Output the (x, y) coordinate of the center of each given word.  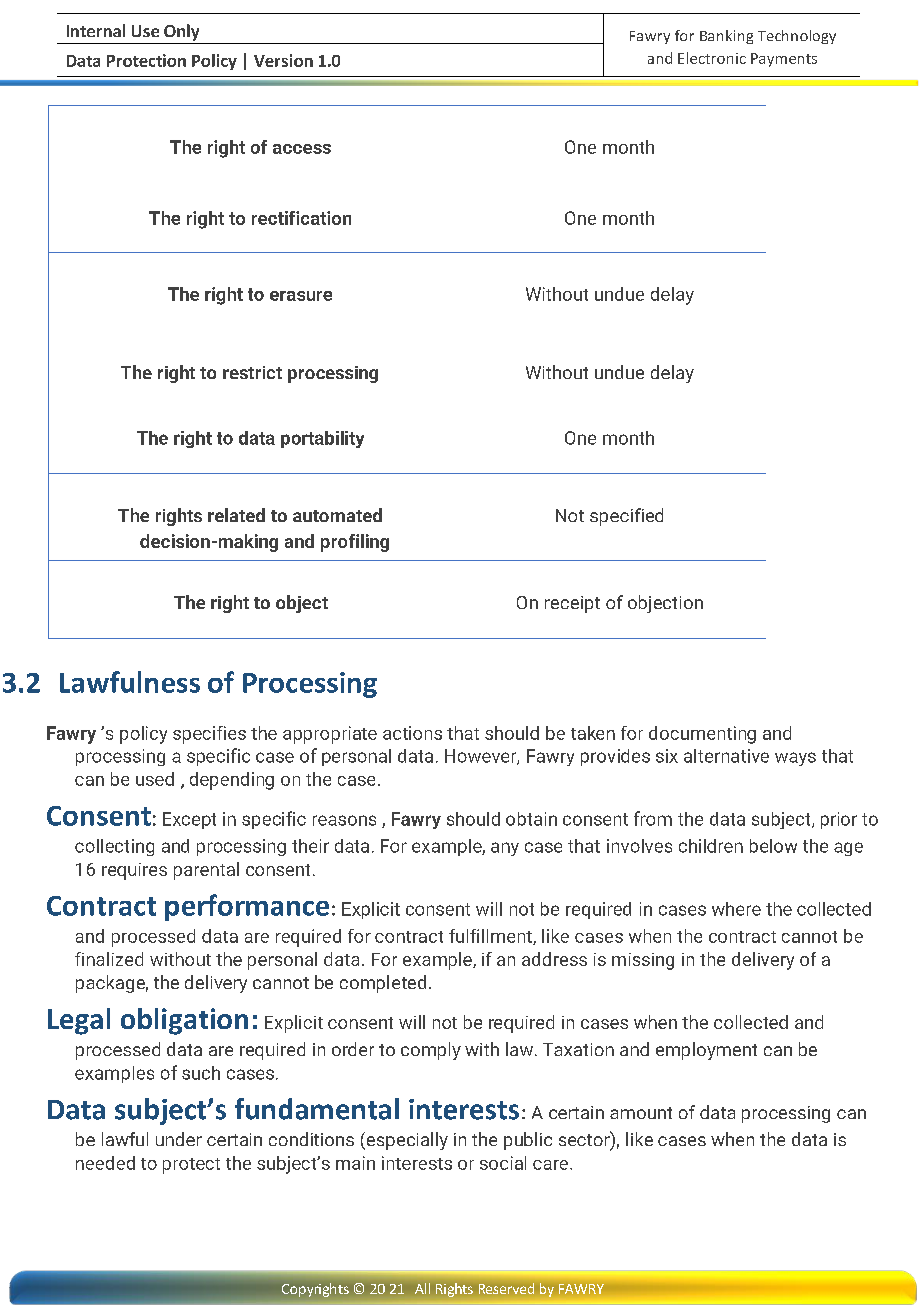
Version (283, 60)
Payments (784, 60)
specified (626, 517)
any (505, 849)
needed (105, 1163)
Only (181, 32)
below (773, 846)
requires (134, 871)
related (236, 515)
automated (337, 515)
